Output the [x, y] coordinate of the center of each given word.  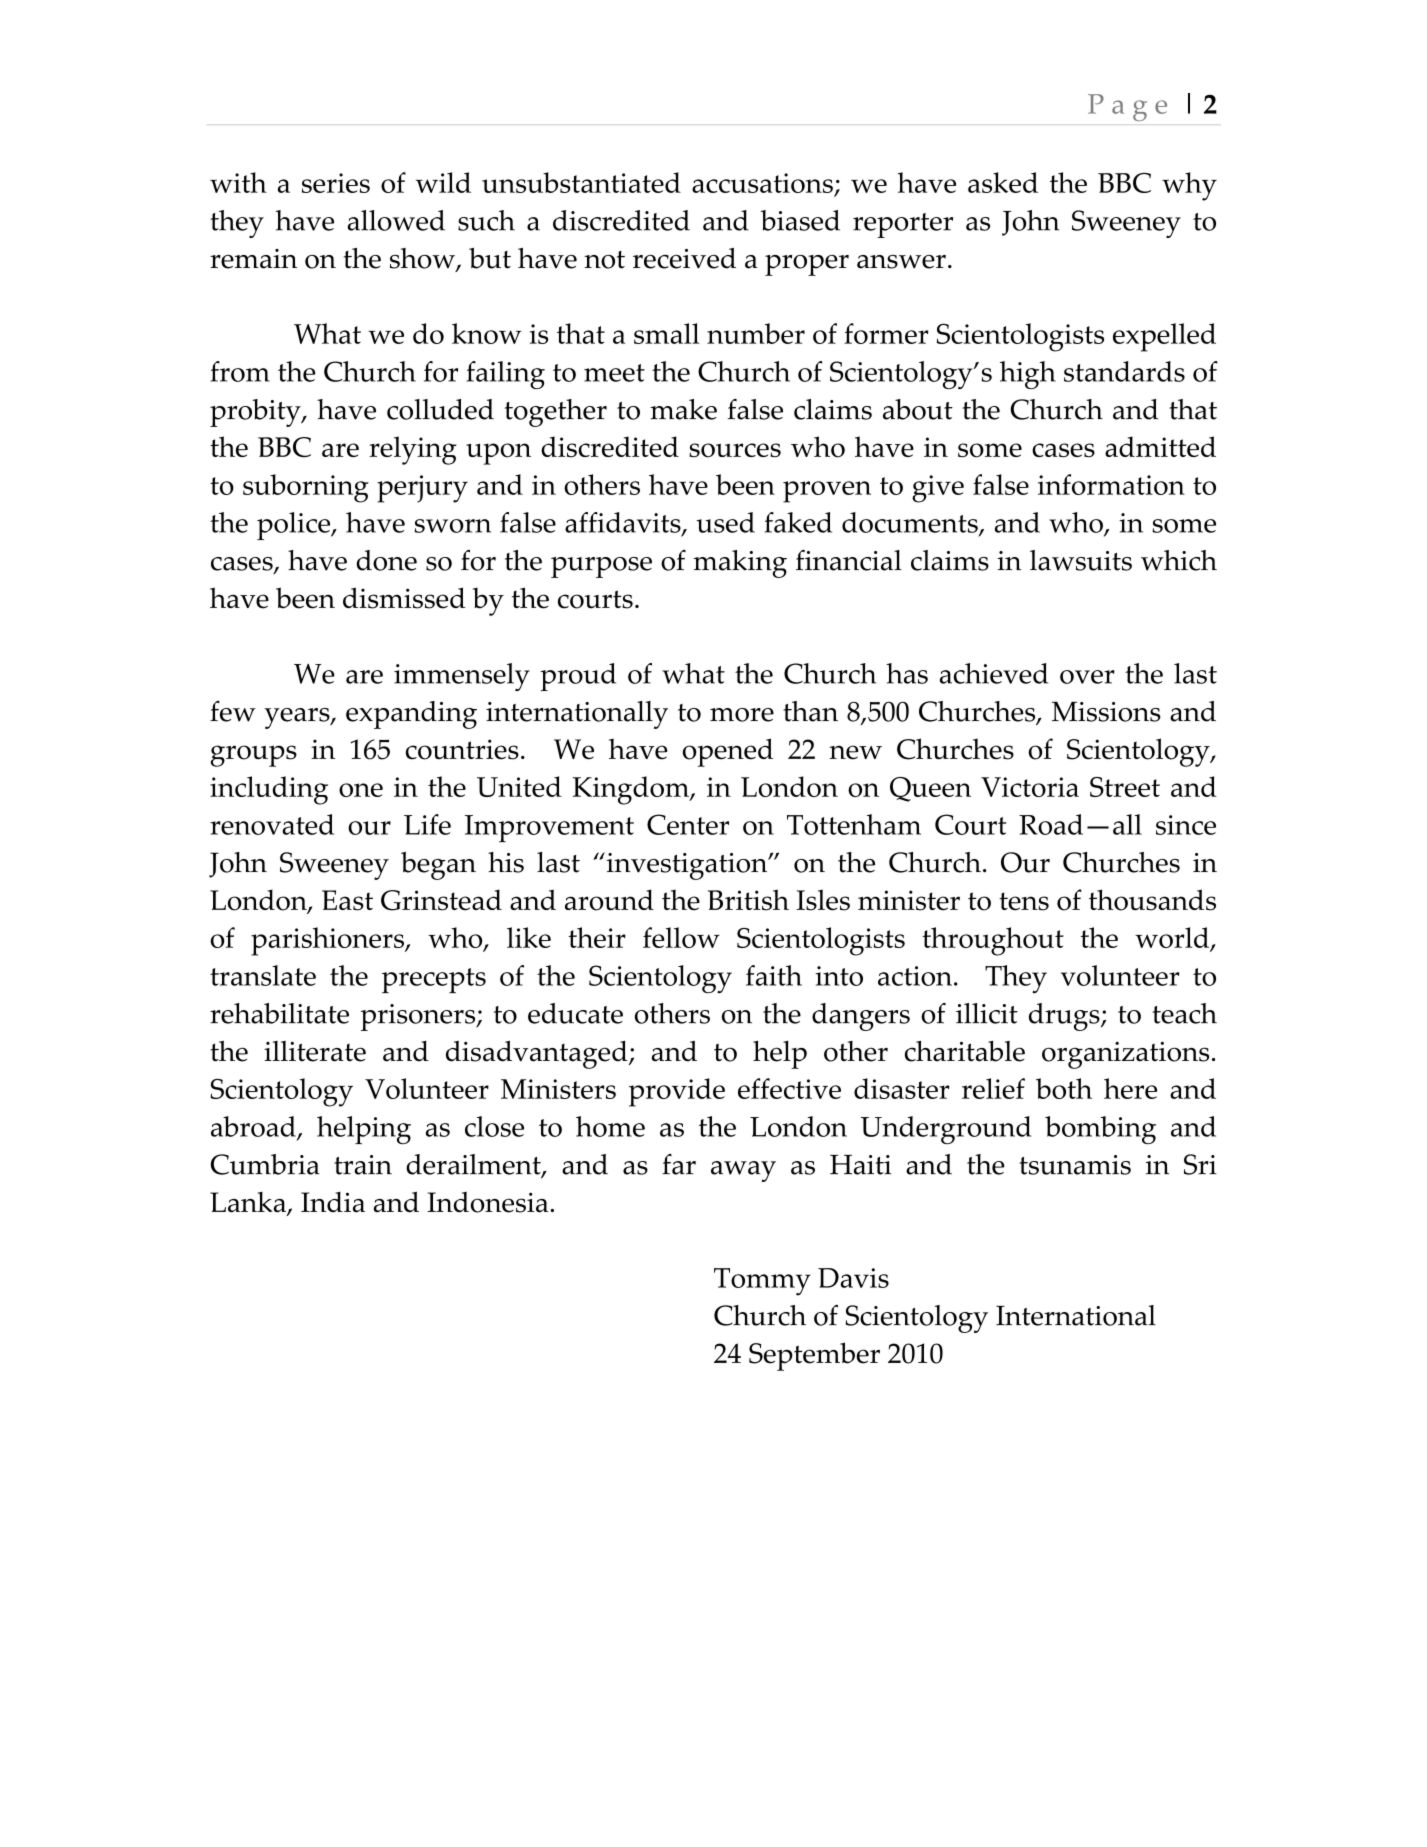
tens [1024, 901]
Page [1127, 107]
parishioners [328, 941]
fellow [681, 937]
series [336, 183]
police [295, 526]
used [725, 522]
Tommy [762, 1282]
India [333, 1202]
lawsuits [1081, 560]
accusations [763, 184]
